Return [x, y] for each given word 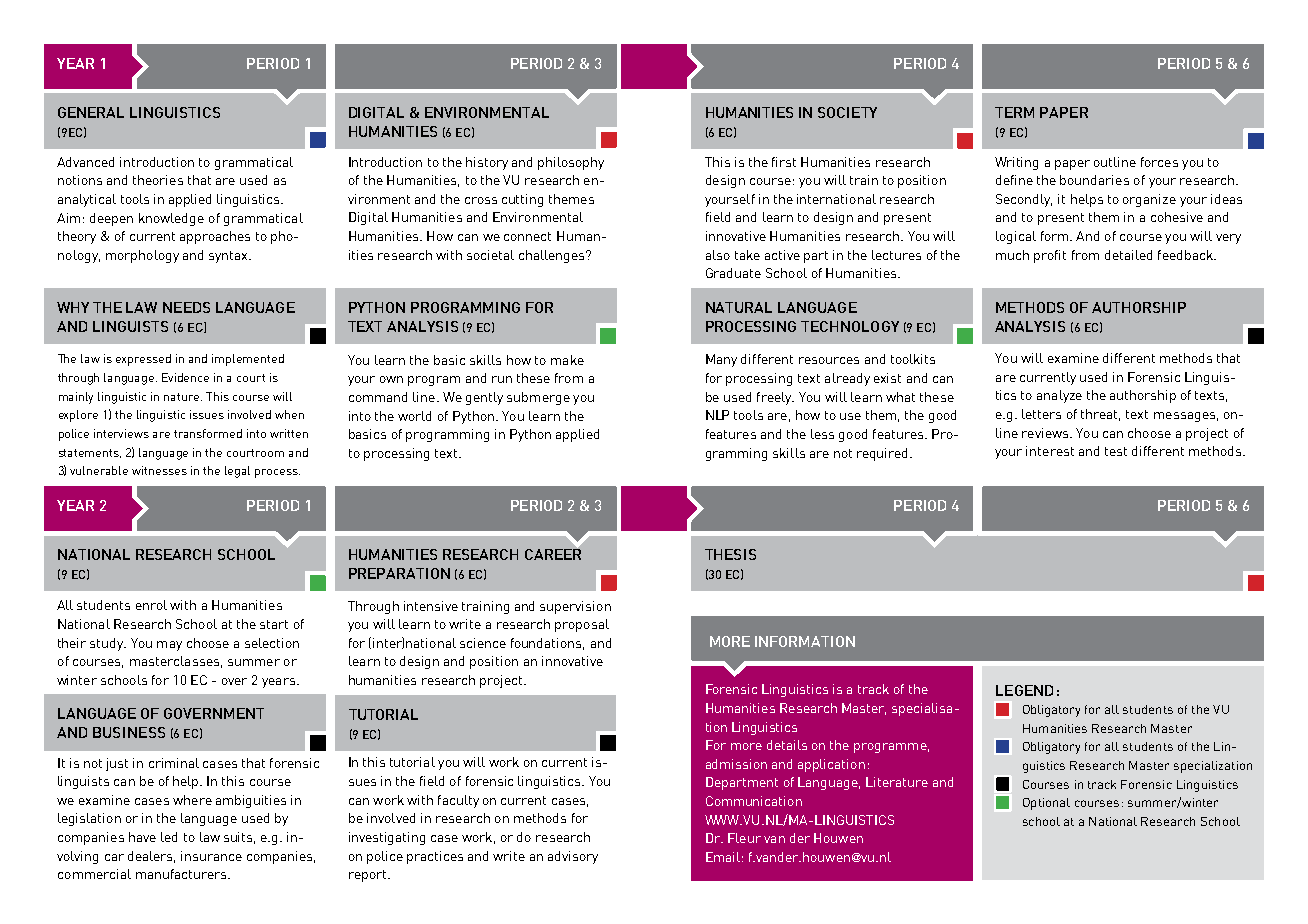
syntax [229, 257]
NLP [717, 415]
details [787, 745]
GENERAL [91, 112]
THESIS [730, 554]
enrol [151, 605]
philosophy [571, 163]
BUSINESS [129, 732]
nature [183, 397]
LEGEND [1024, 690]
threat [1100, 415]
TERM [1014, 112]
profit [1050, 256]
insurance [211, 856]
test [1116, 451]
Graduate [733, 273]
